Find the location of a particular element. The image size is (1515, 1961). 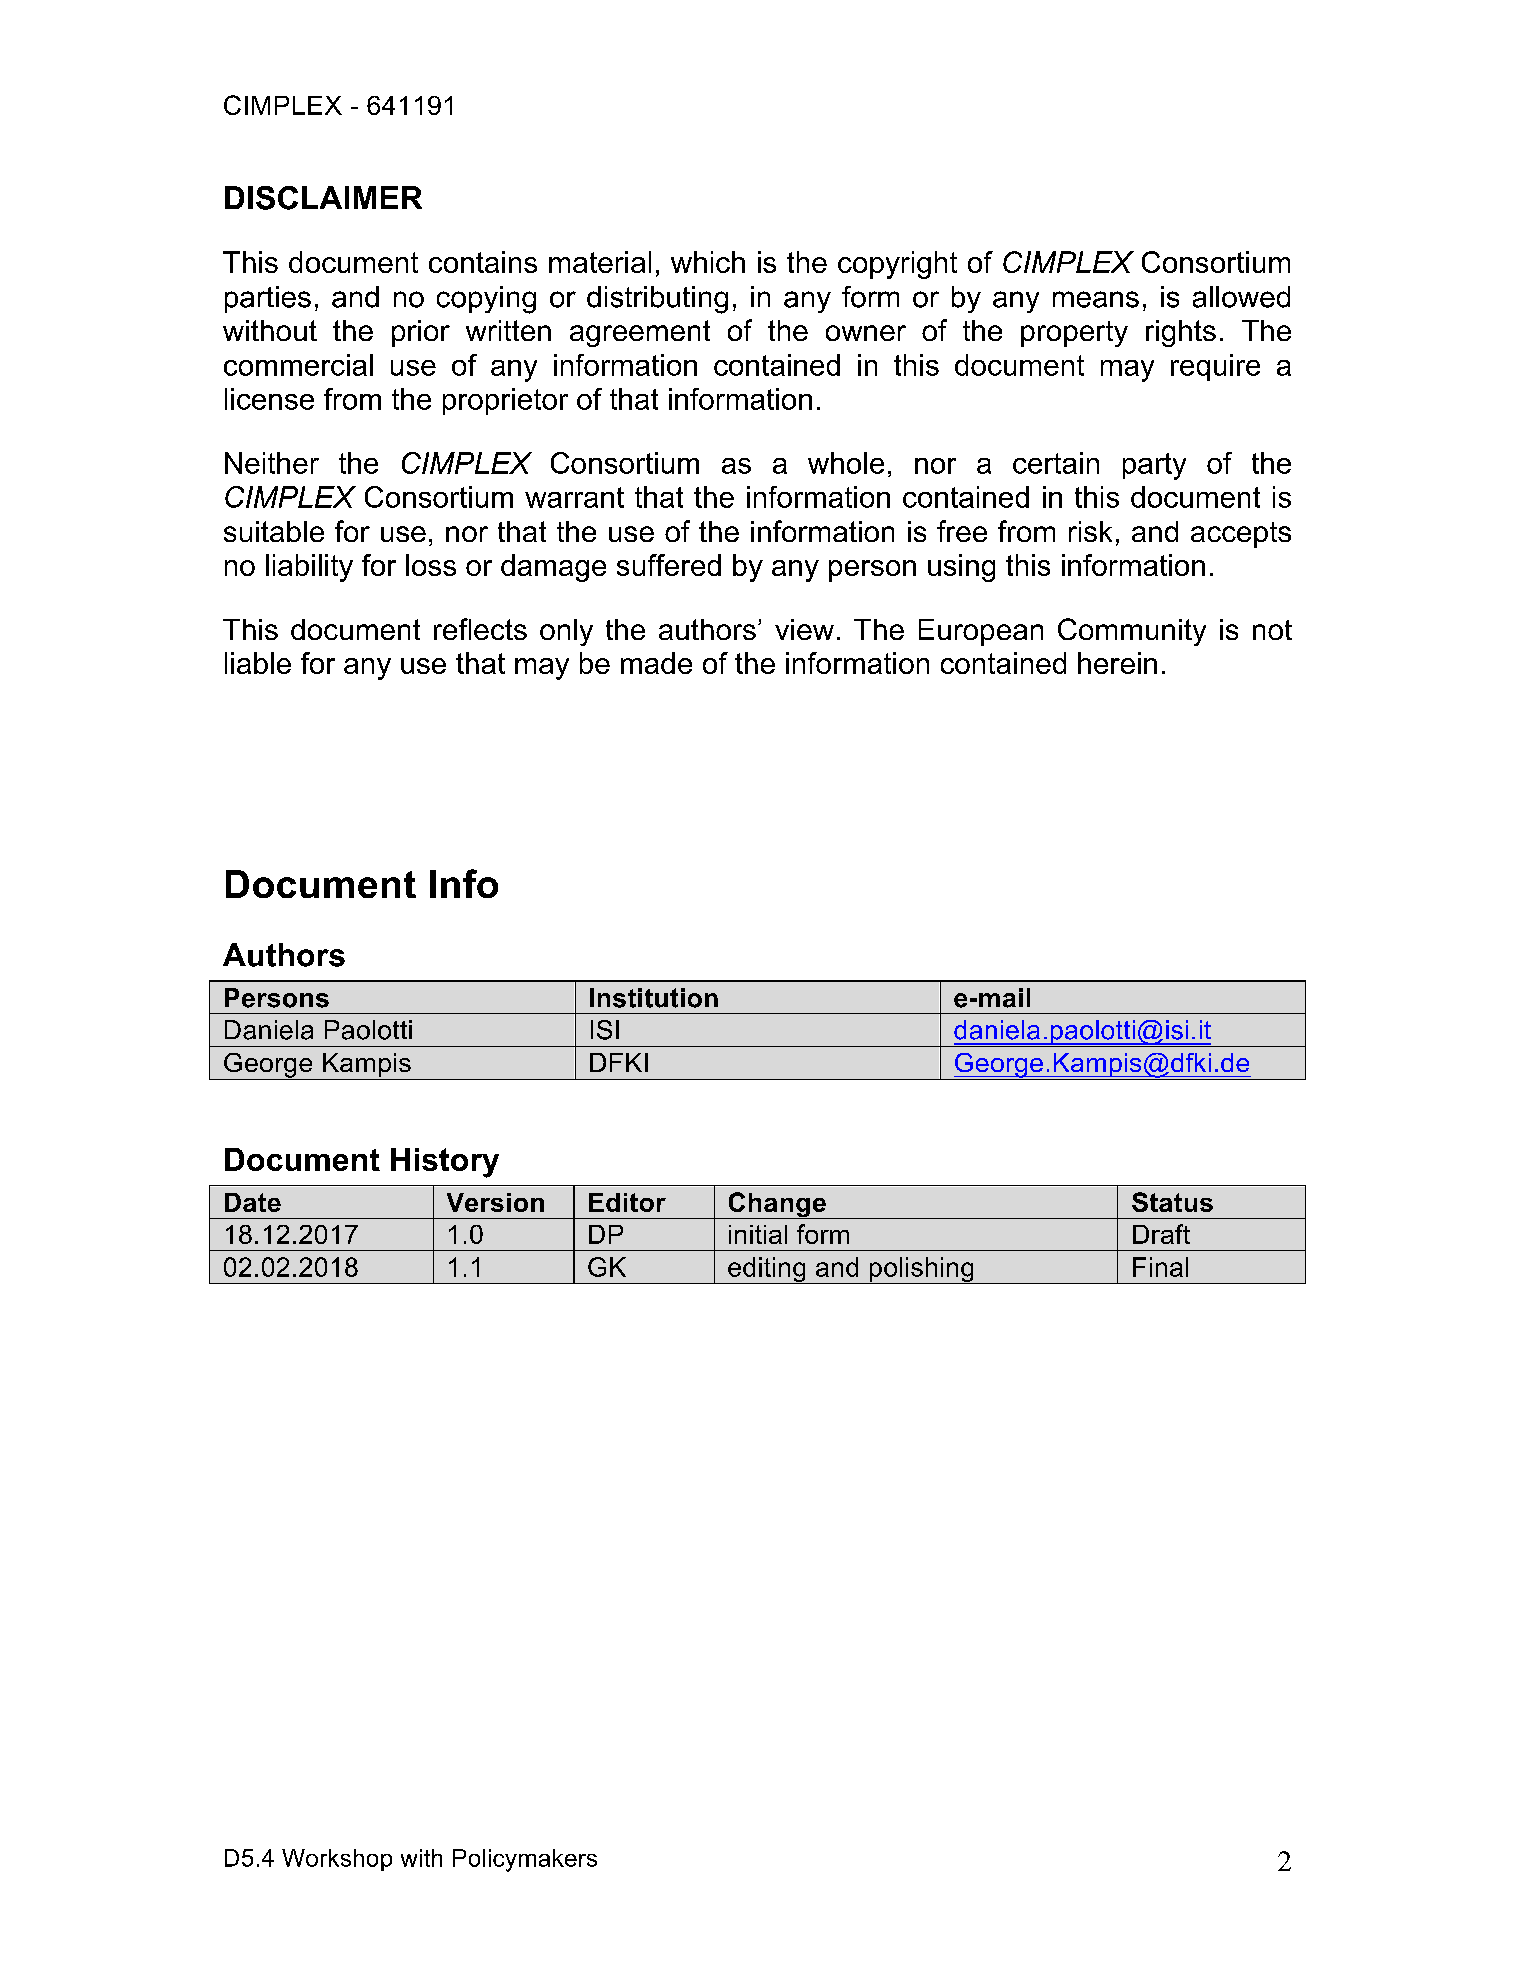

Final is located at coordinates (1160, 1267).
